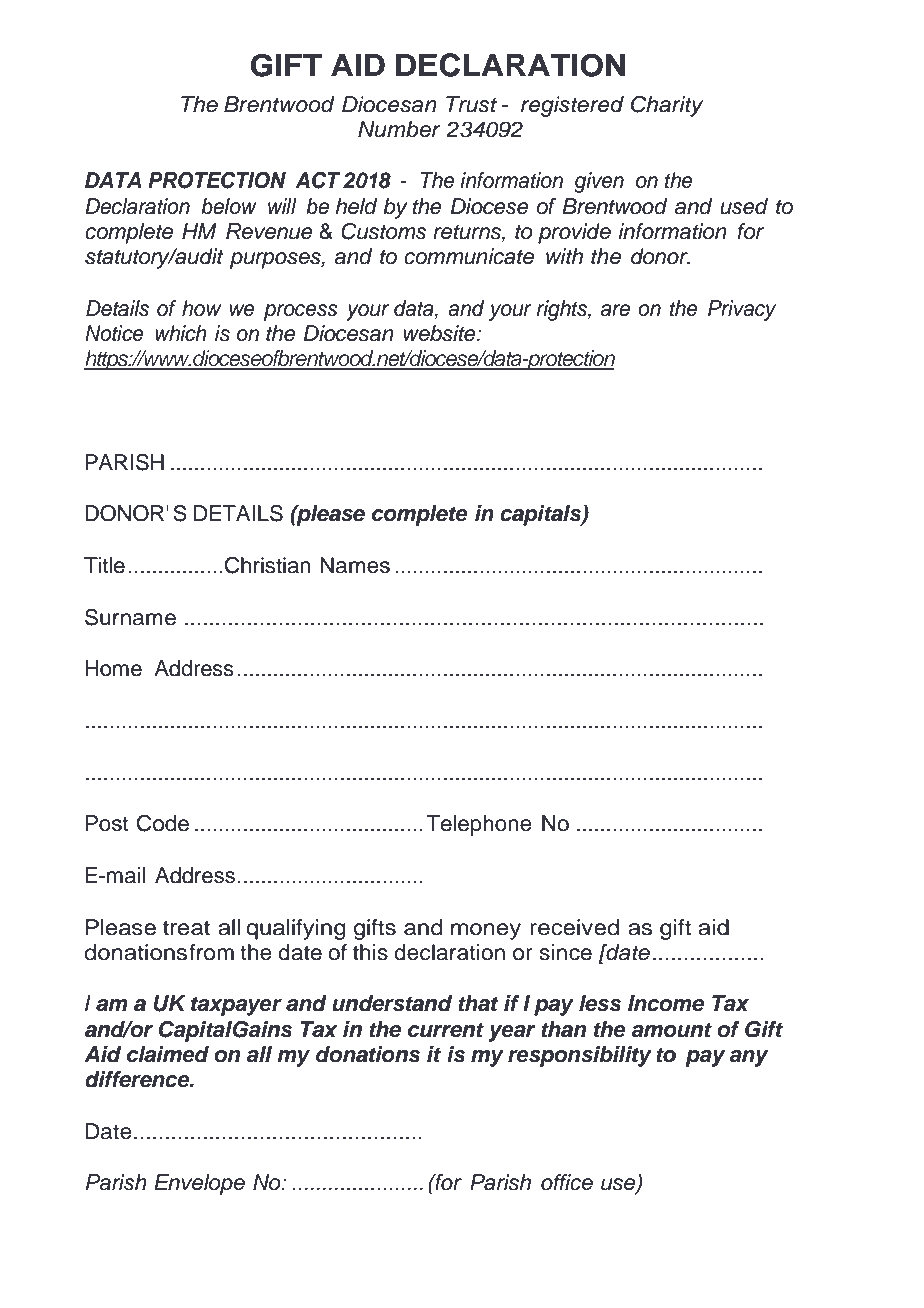 The width and height of the screenshot is (924, 1308). I want to click on are, so click(615, 310).
